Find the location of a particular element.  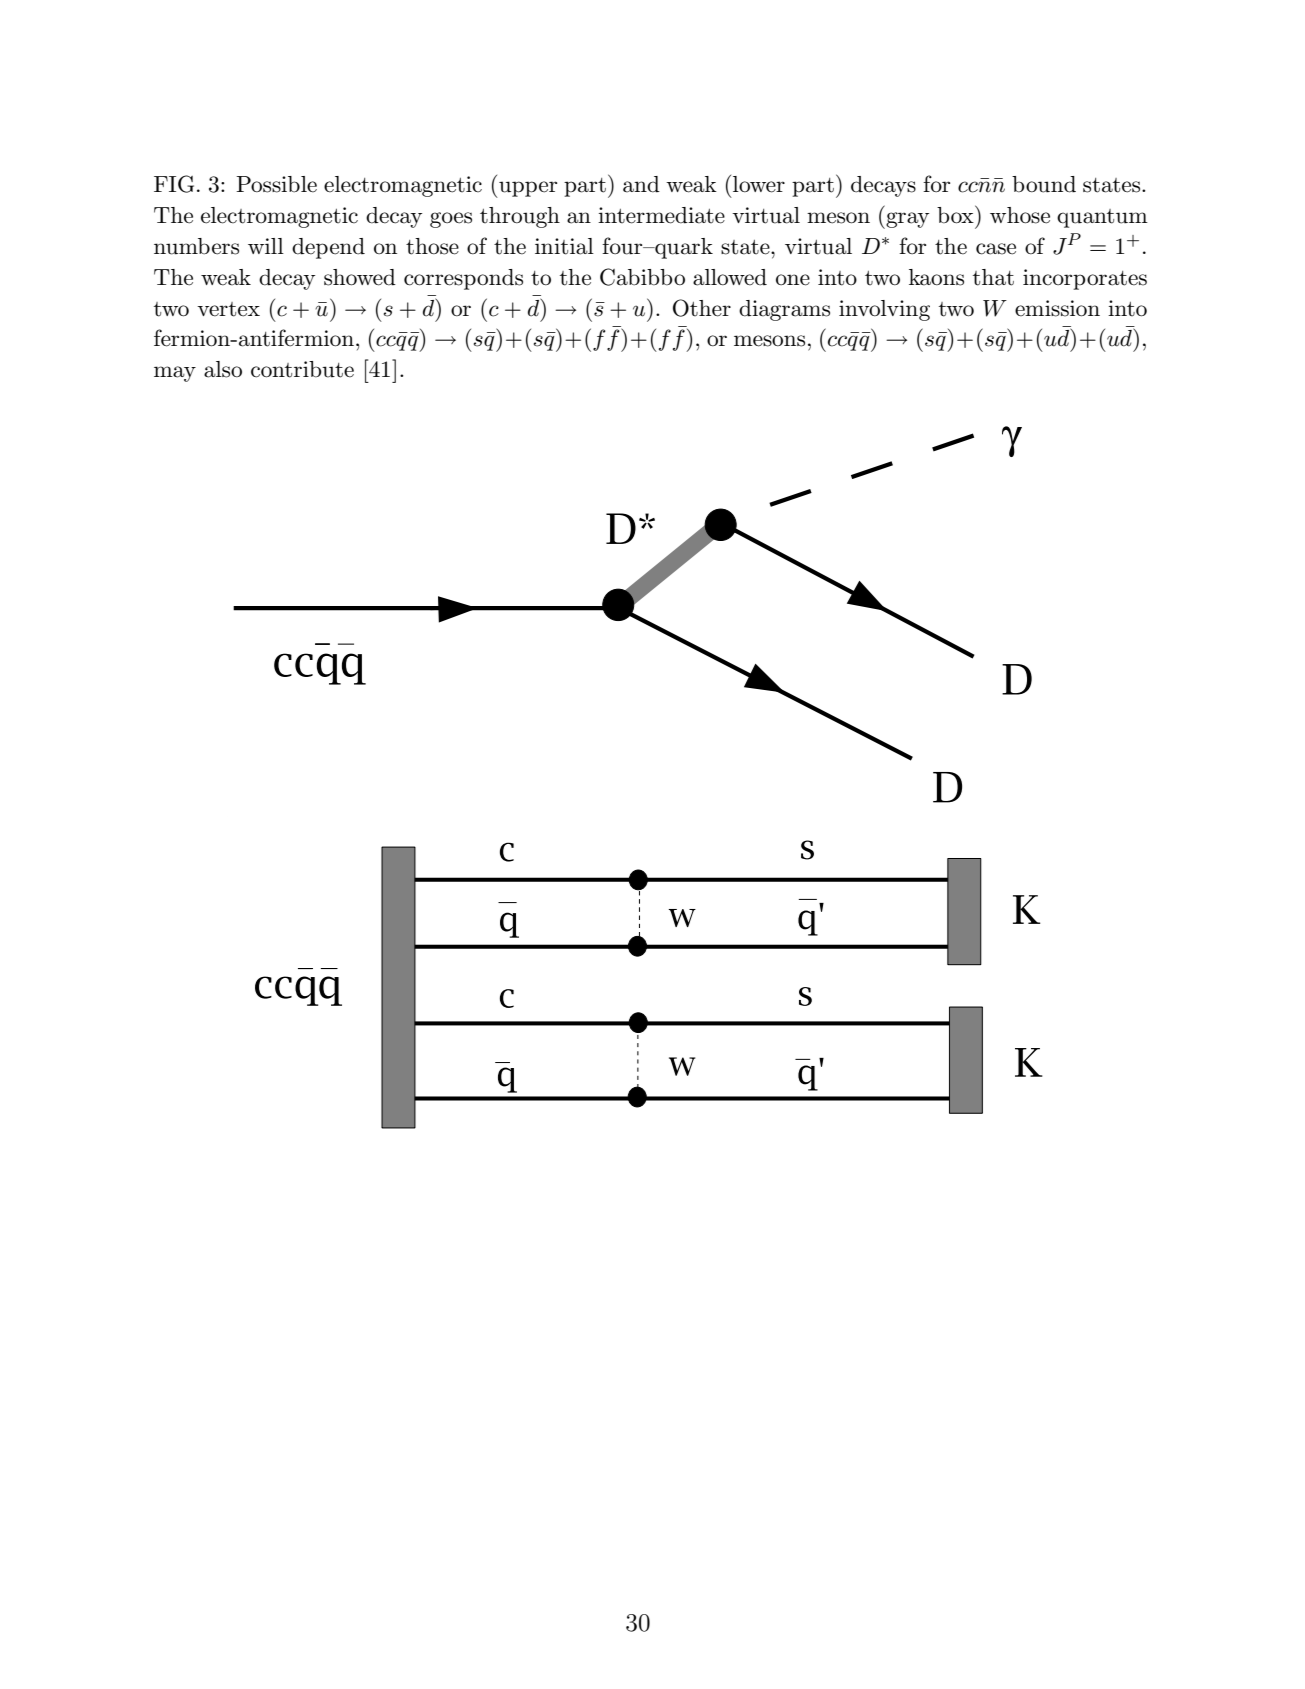

and is located at coordinates (641, 184).
